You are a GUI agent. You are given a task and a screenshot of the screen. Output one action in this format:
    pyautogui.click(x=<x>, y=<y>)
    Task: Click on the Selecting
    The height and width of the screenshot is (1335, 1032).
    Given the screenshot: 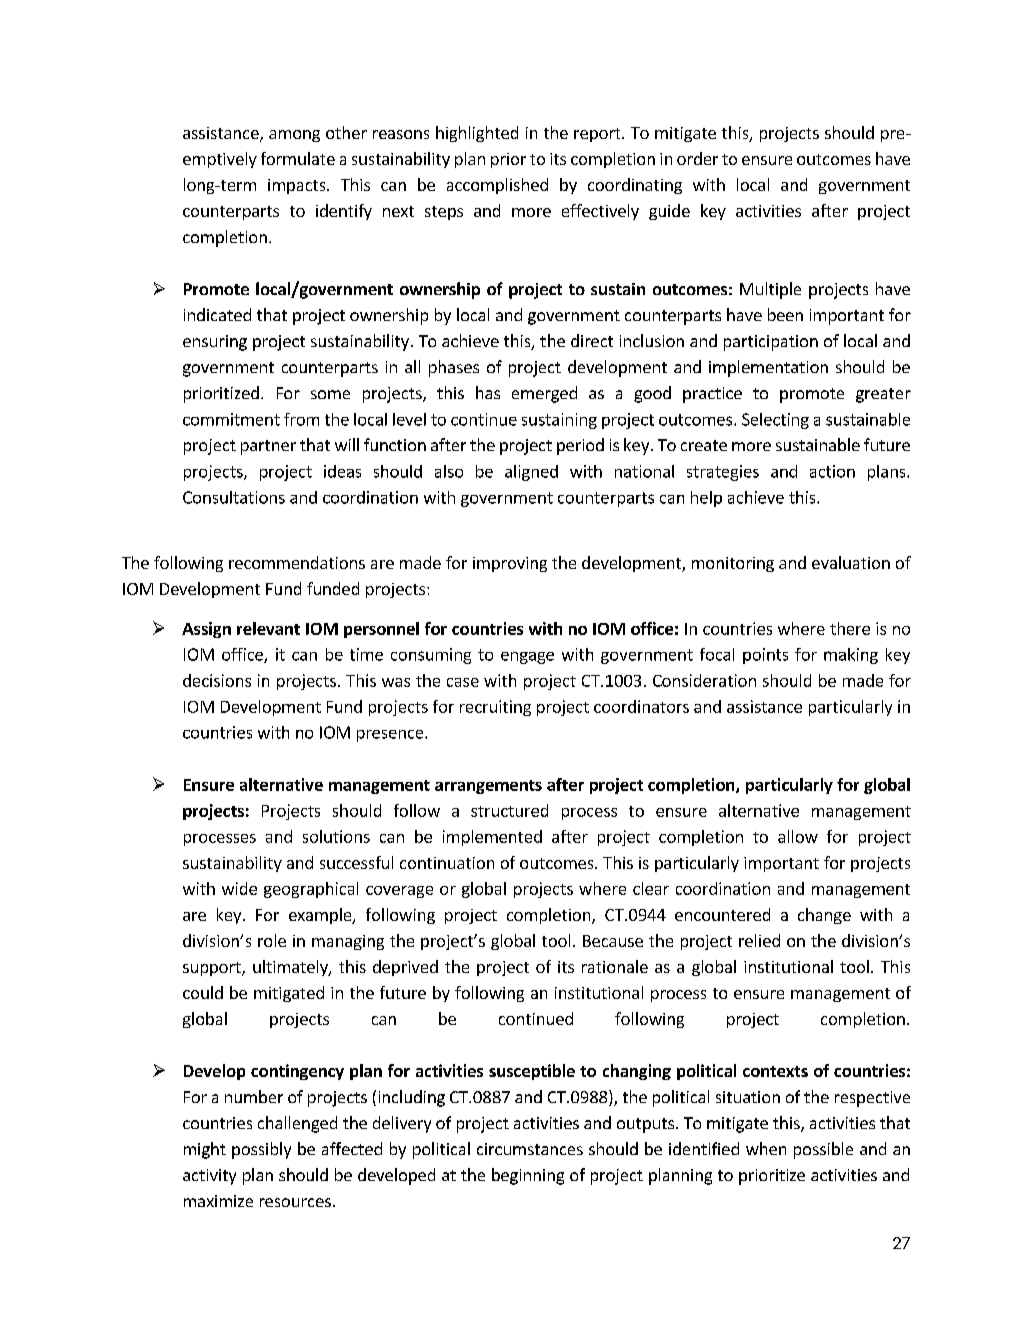 What is the action you would take?
    pyautogui.click(x=775, y=421)
